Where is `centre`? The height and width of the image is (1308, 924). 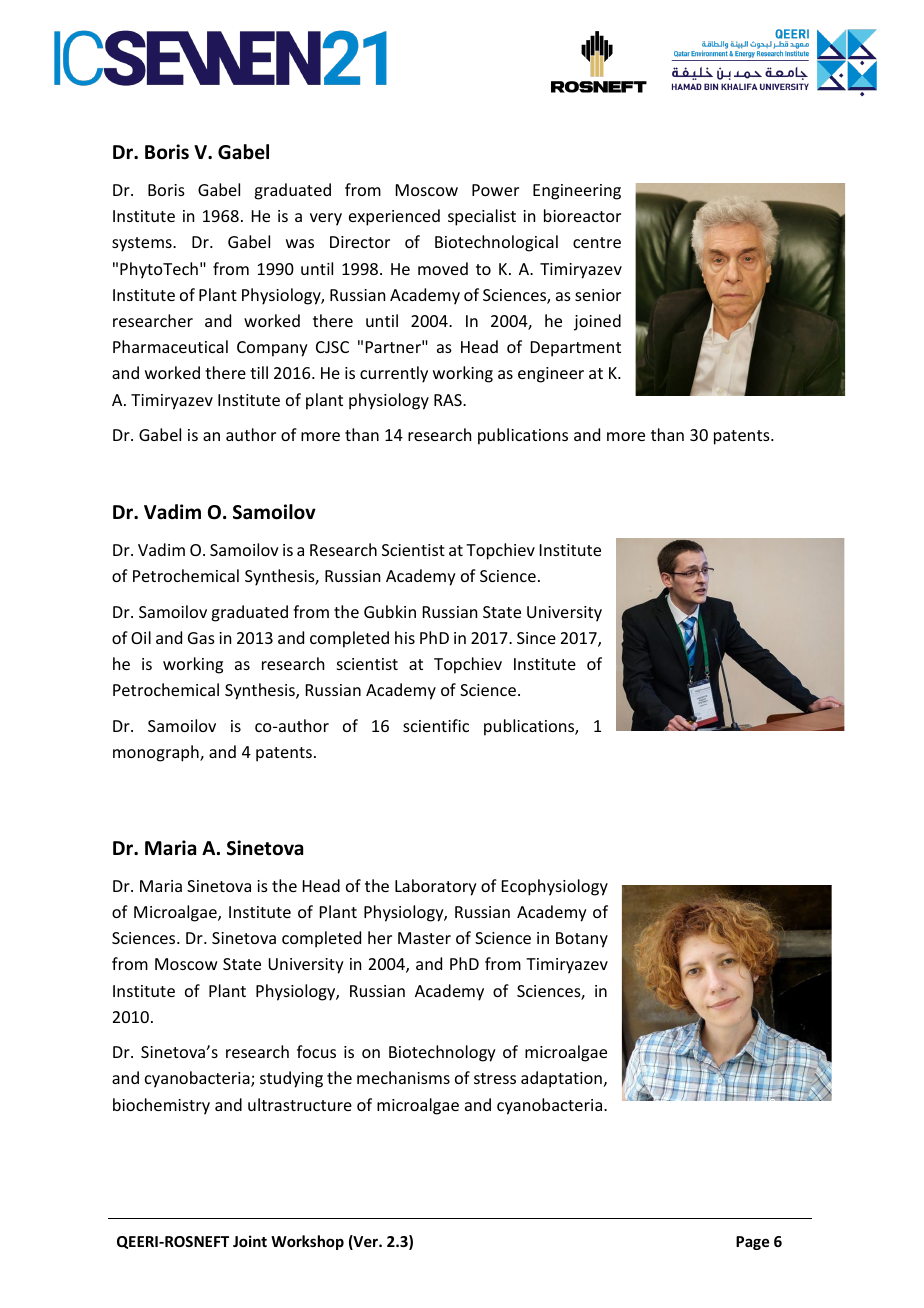 centre is located at coordinates (597, 242).
